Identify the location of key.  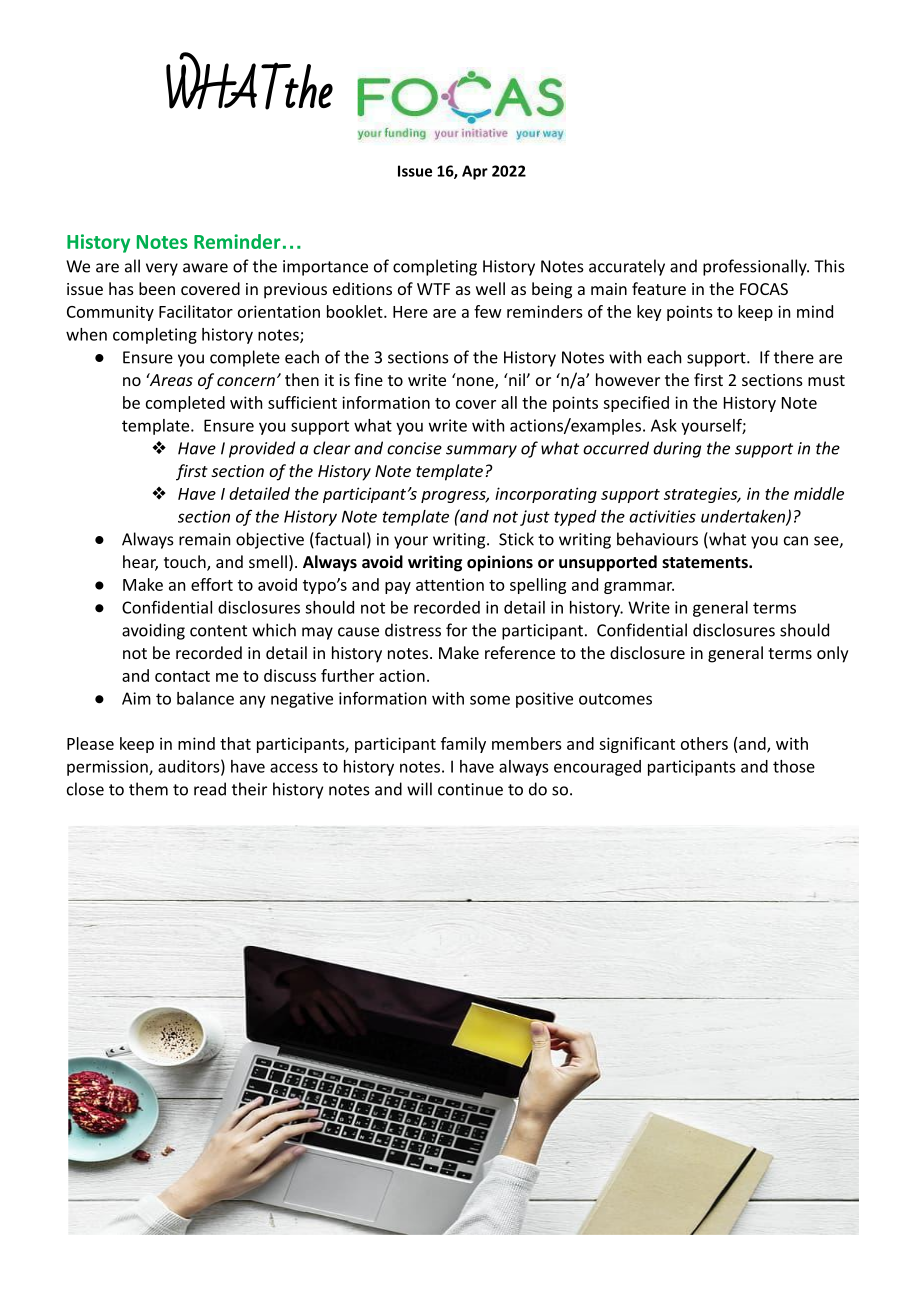
(649, 313).
